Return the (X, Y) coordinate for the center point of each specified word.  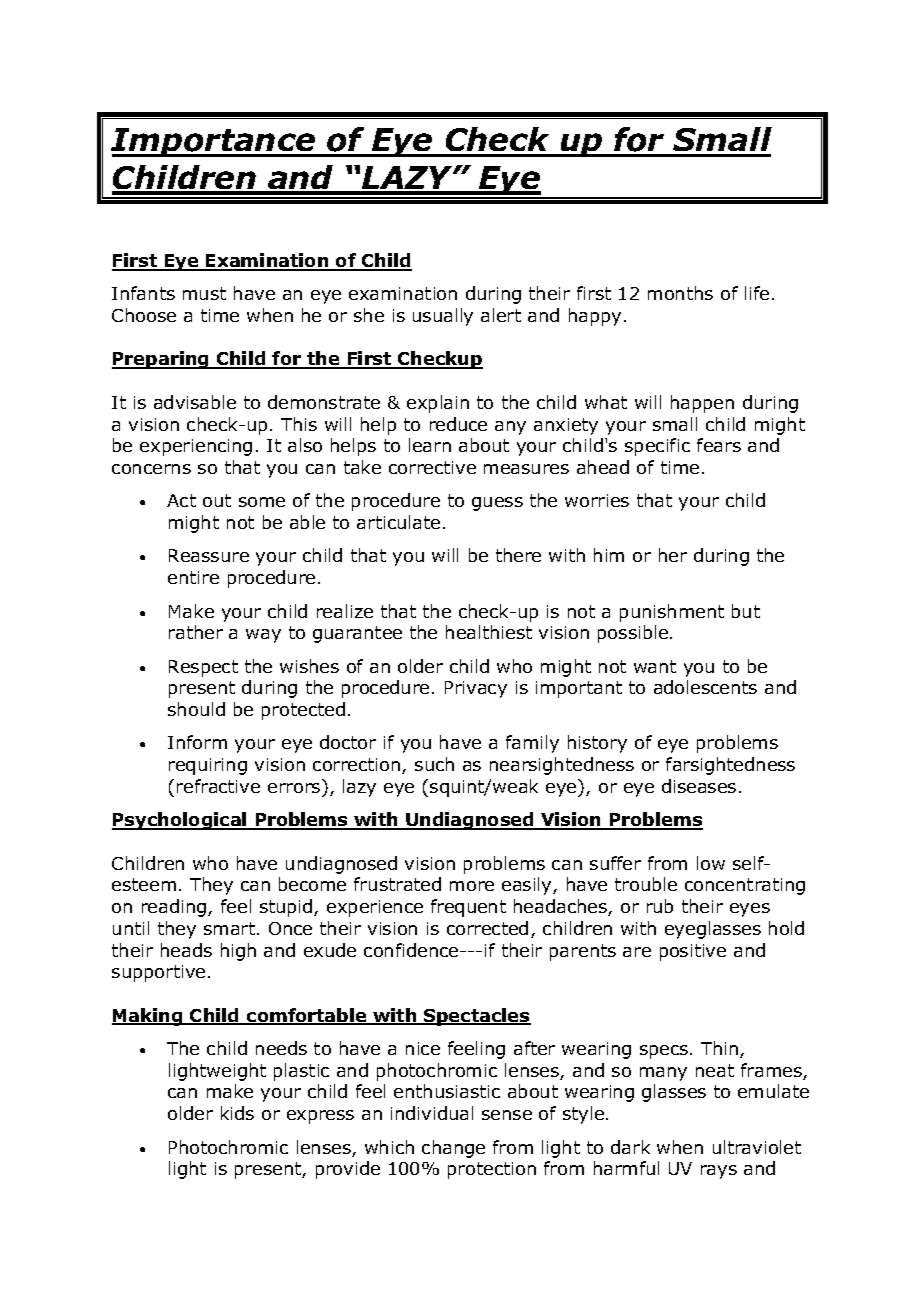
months (680, 293)
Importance (214, 142)
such (434, 764)
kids (237, 1113)
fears (719, 445)
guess (497, 504)
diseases (699, 786)
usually (443, 317)
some (262, 502)
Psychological (180, 821)
